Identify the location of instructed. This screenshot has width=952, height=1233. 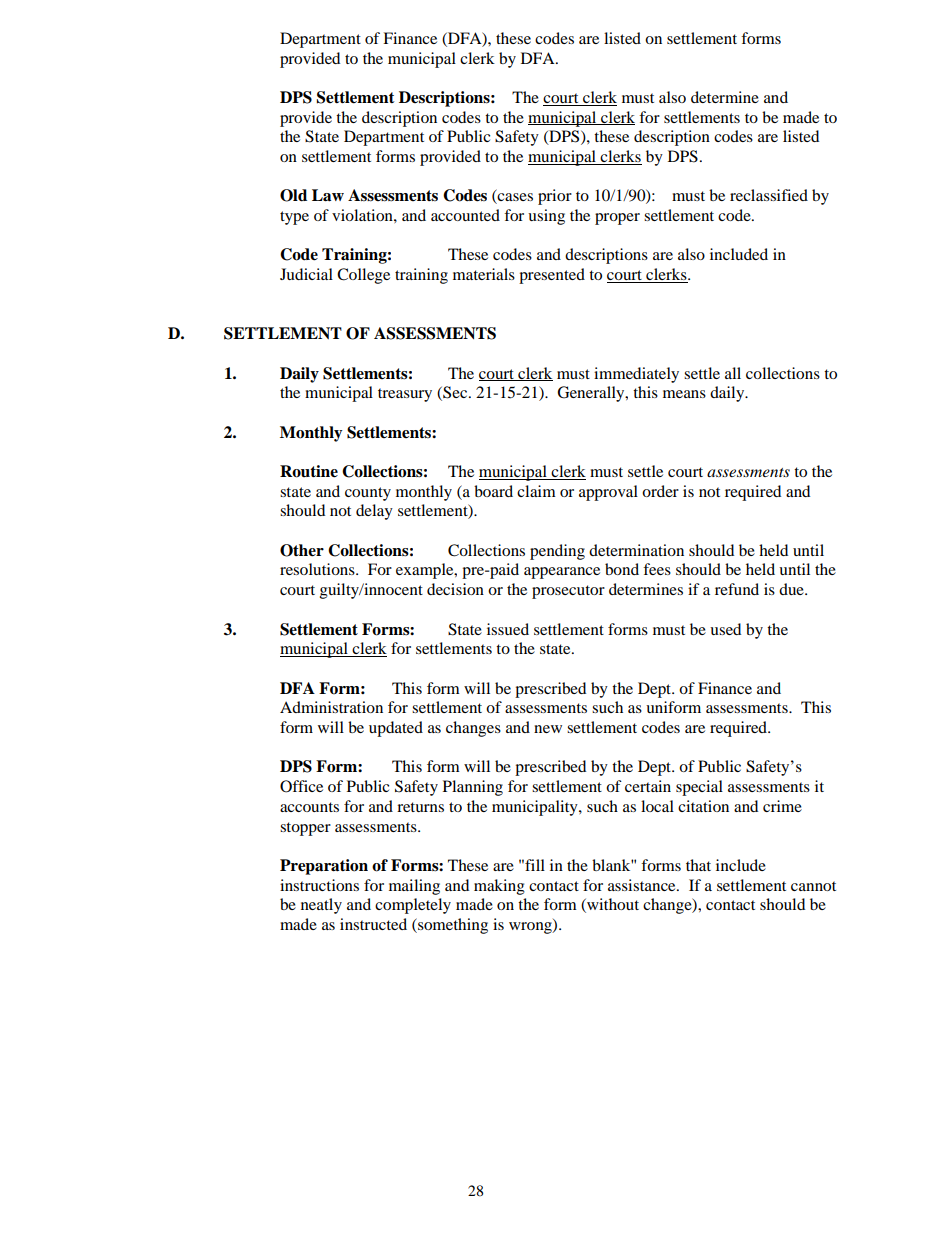
(373, 924).
